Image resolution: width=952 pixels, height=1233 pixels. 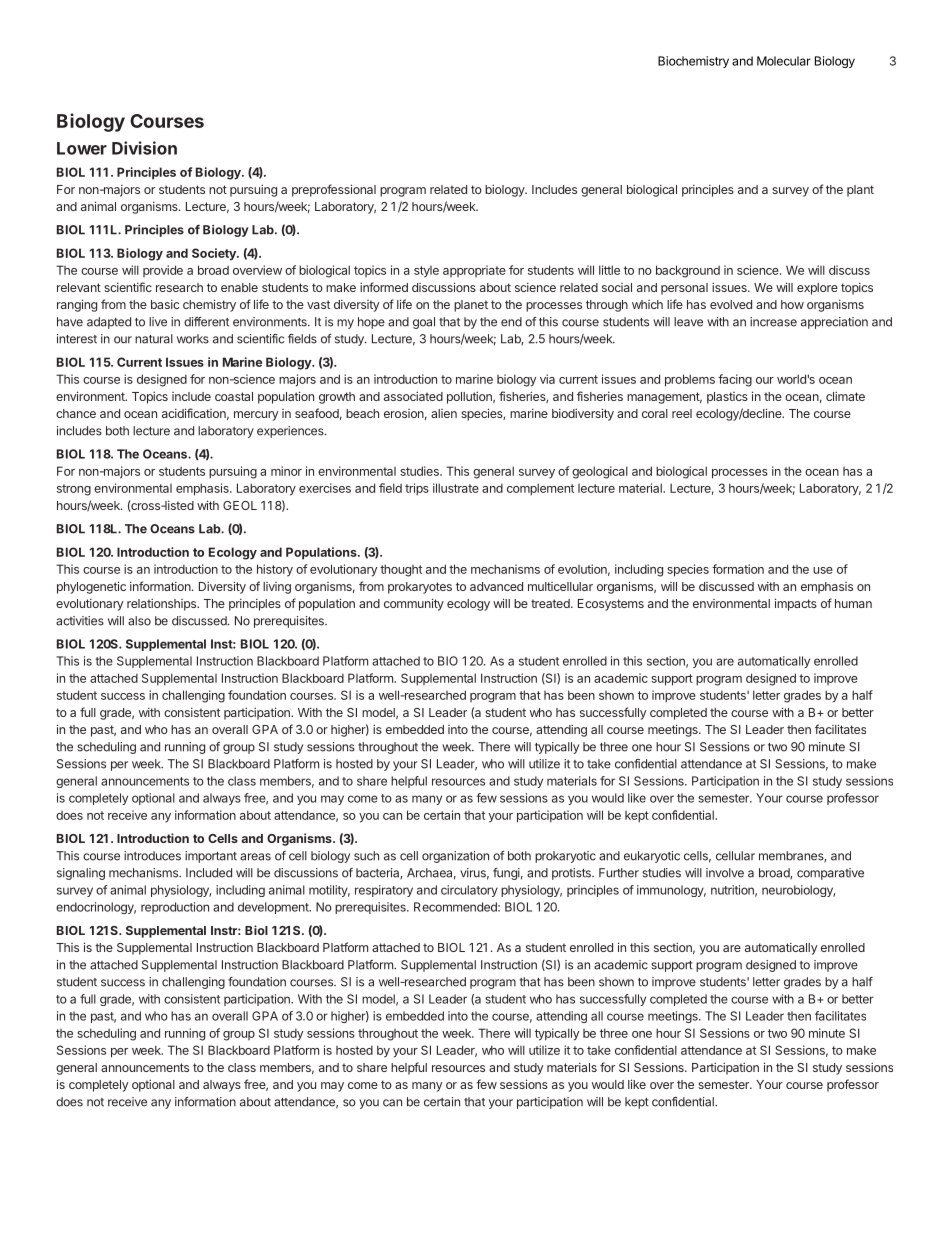 What do you see at coordinates (796, 604) in the screenshot?
I see `impacts` at bounding box center [796, 604].
